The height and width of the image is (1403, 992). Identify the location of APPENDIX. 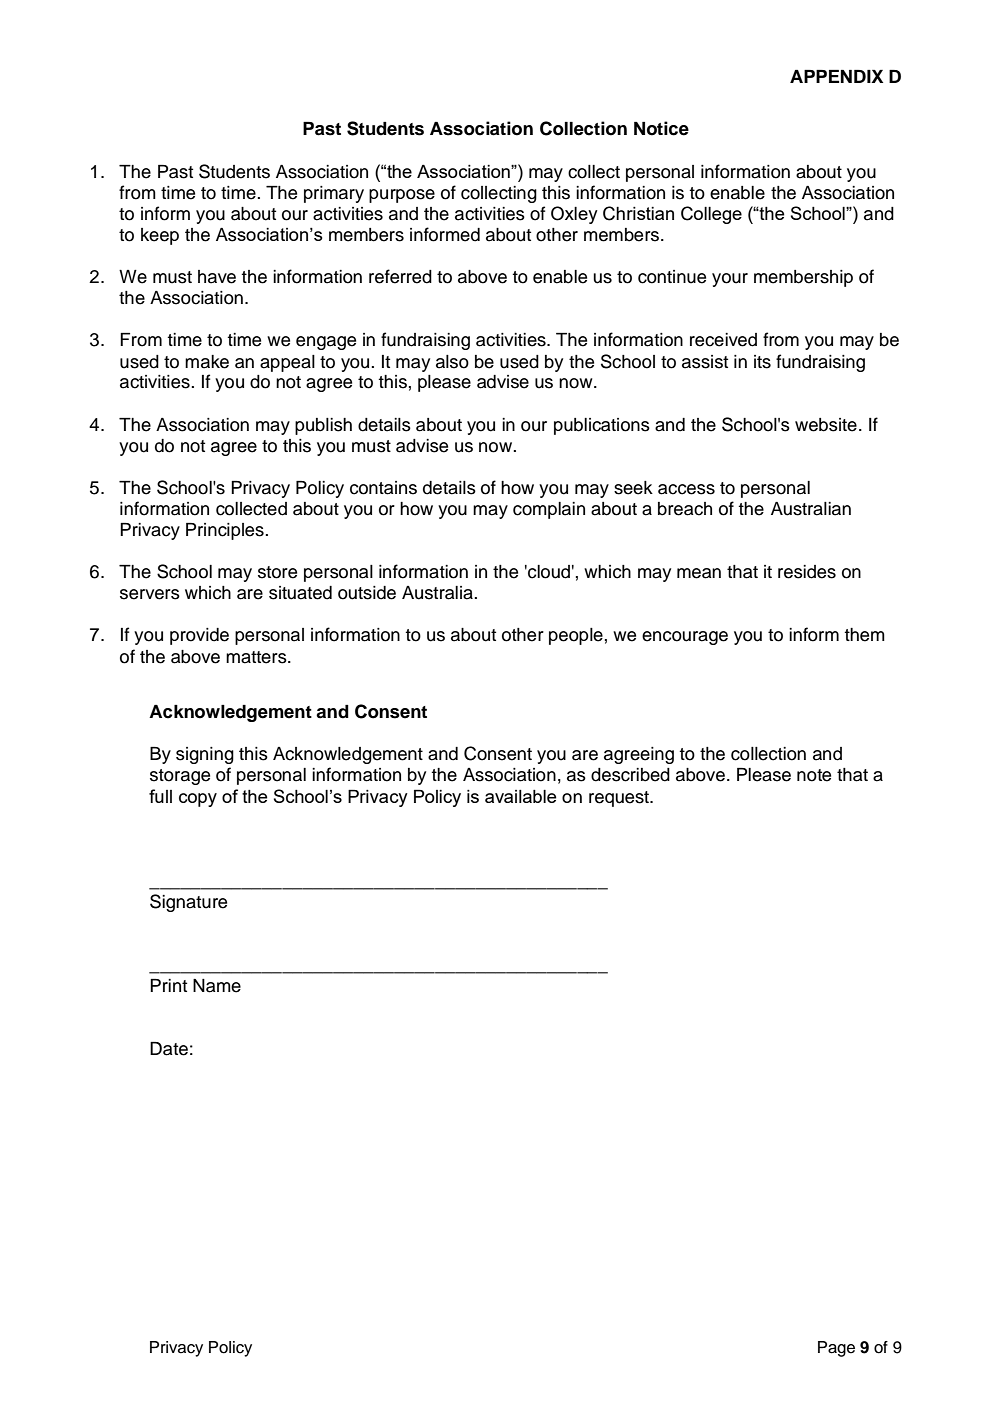
(836, 76).
